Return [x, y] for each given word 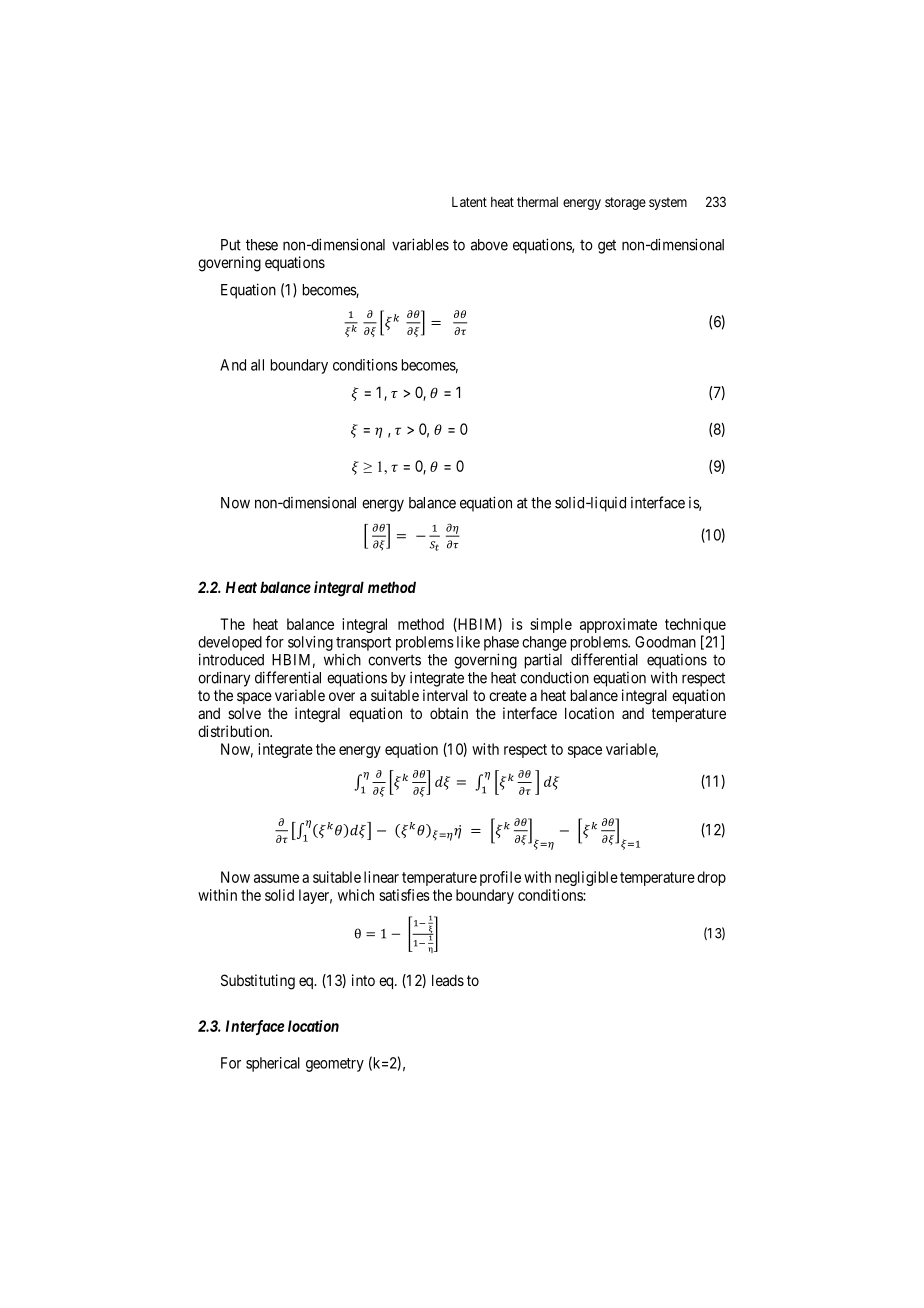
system [668, 203]
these [262, 245]
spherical [273, 1064]
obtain [449, 713]
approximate [618, 625]
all [257, 365]
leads [448, 980]
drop [711, 878]
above [489, 245]
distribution [235, 731]
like [468, 642]
